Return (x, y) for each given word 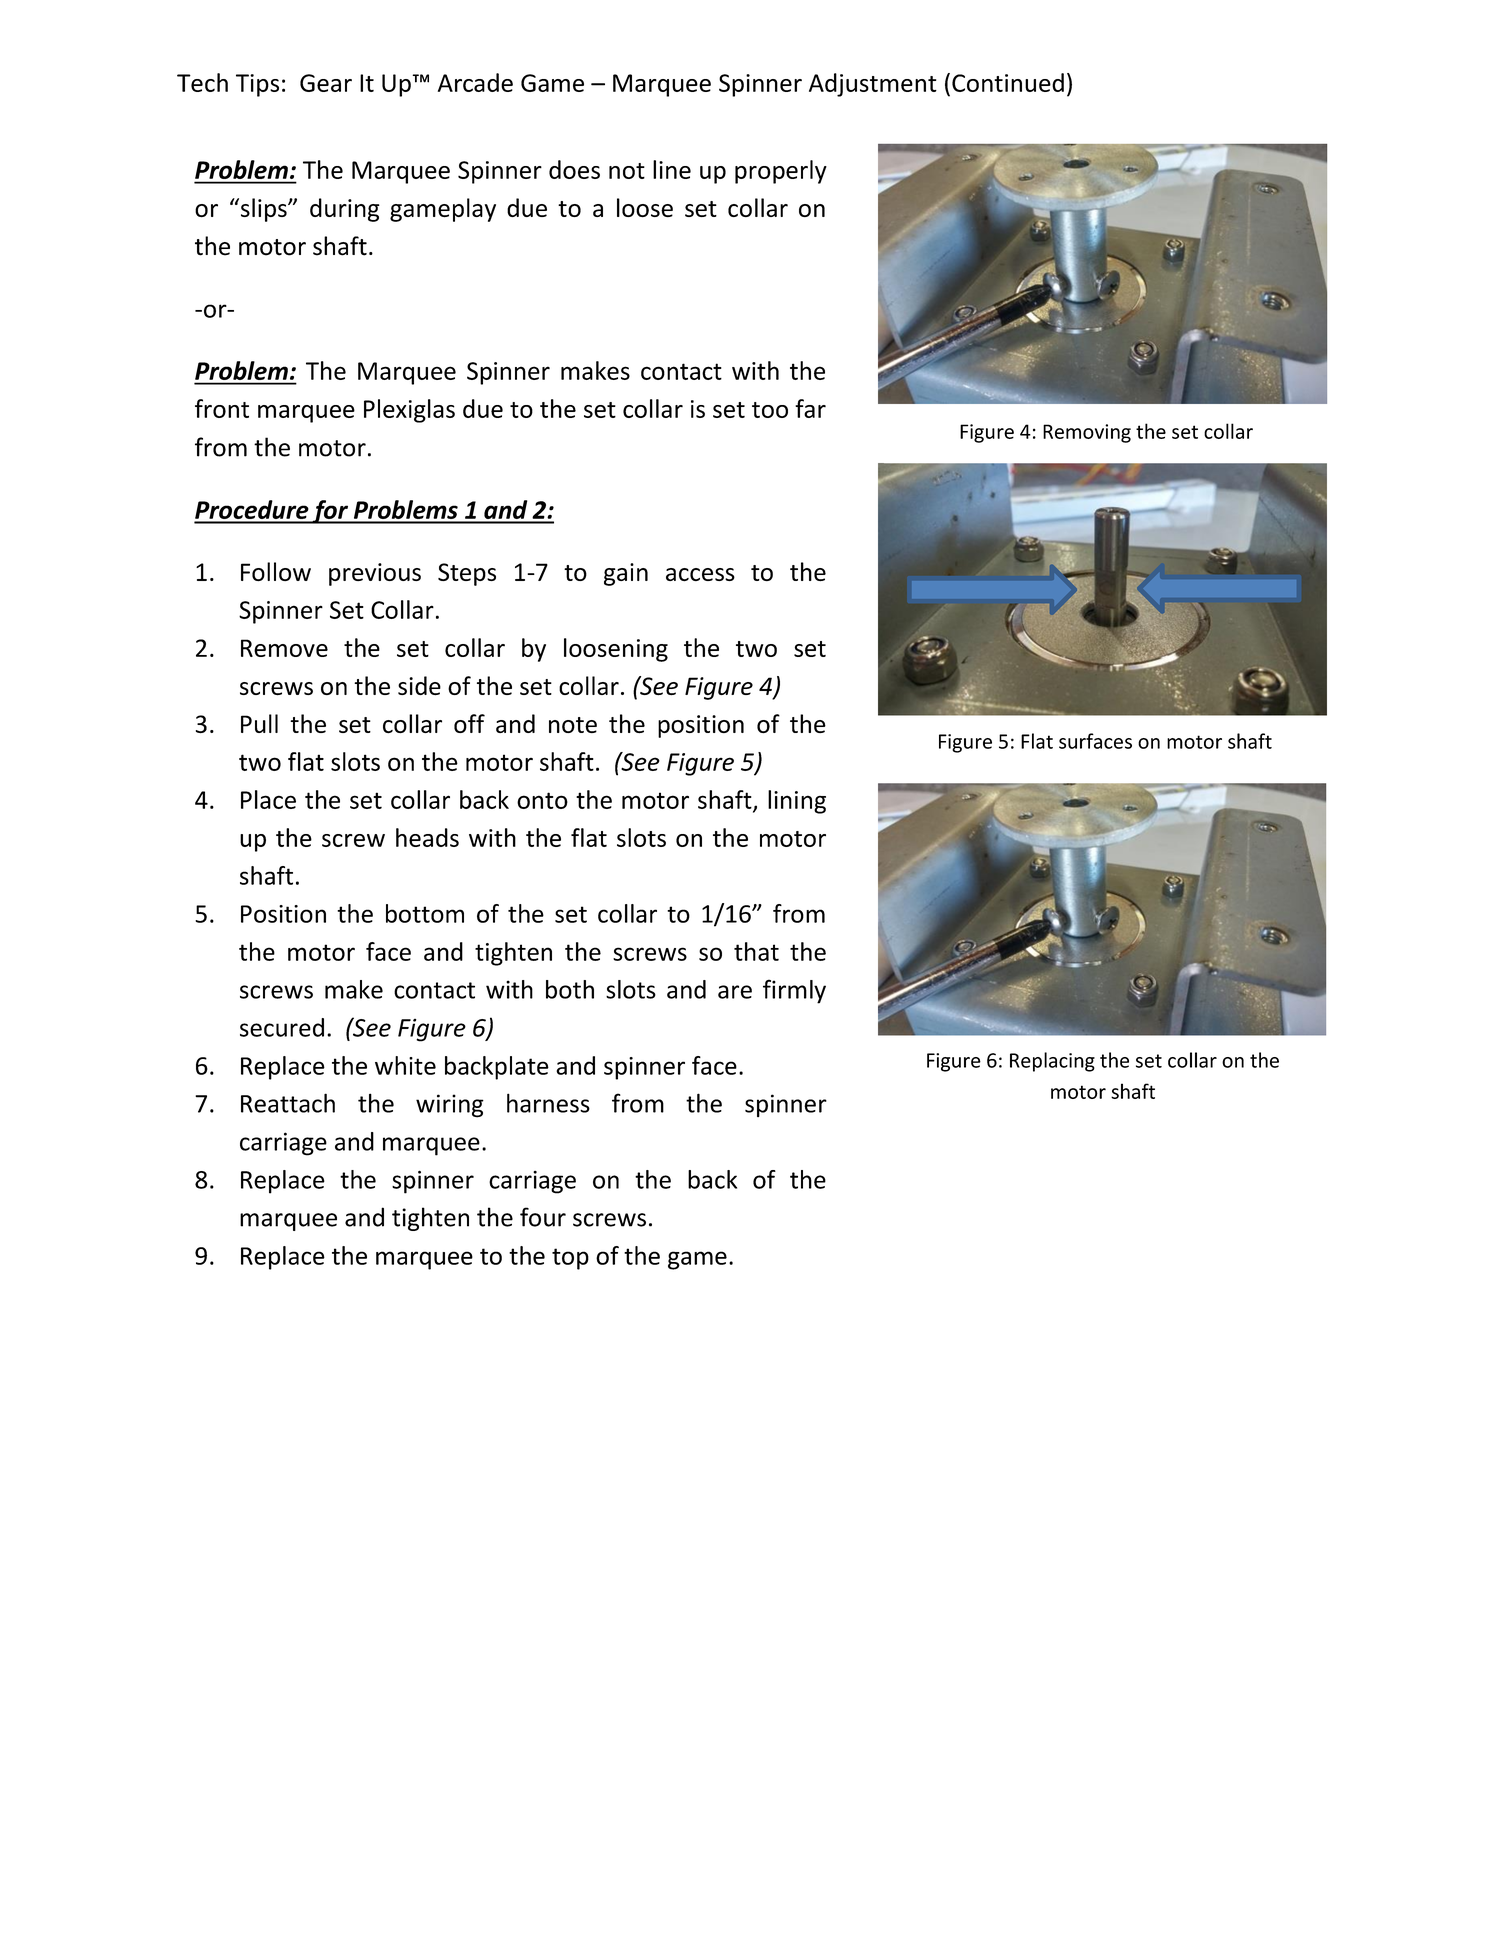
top (570, 1259)
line (672, 169)
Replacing (1052, 1062)
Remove (284, 648)
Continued (1008, 82)
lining (797, 802)
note (573, 725)
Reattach (288, 1103)
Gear (326, 83)
